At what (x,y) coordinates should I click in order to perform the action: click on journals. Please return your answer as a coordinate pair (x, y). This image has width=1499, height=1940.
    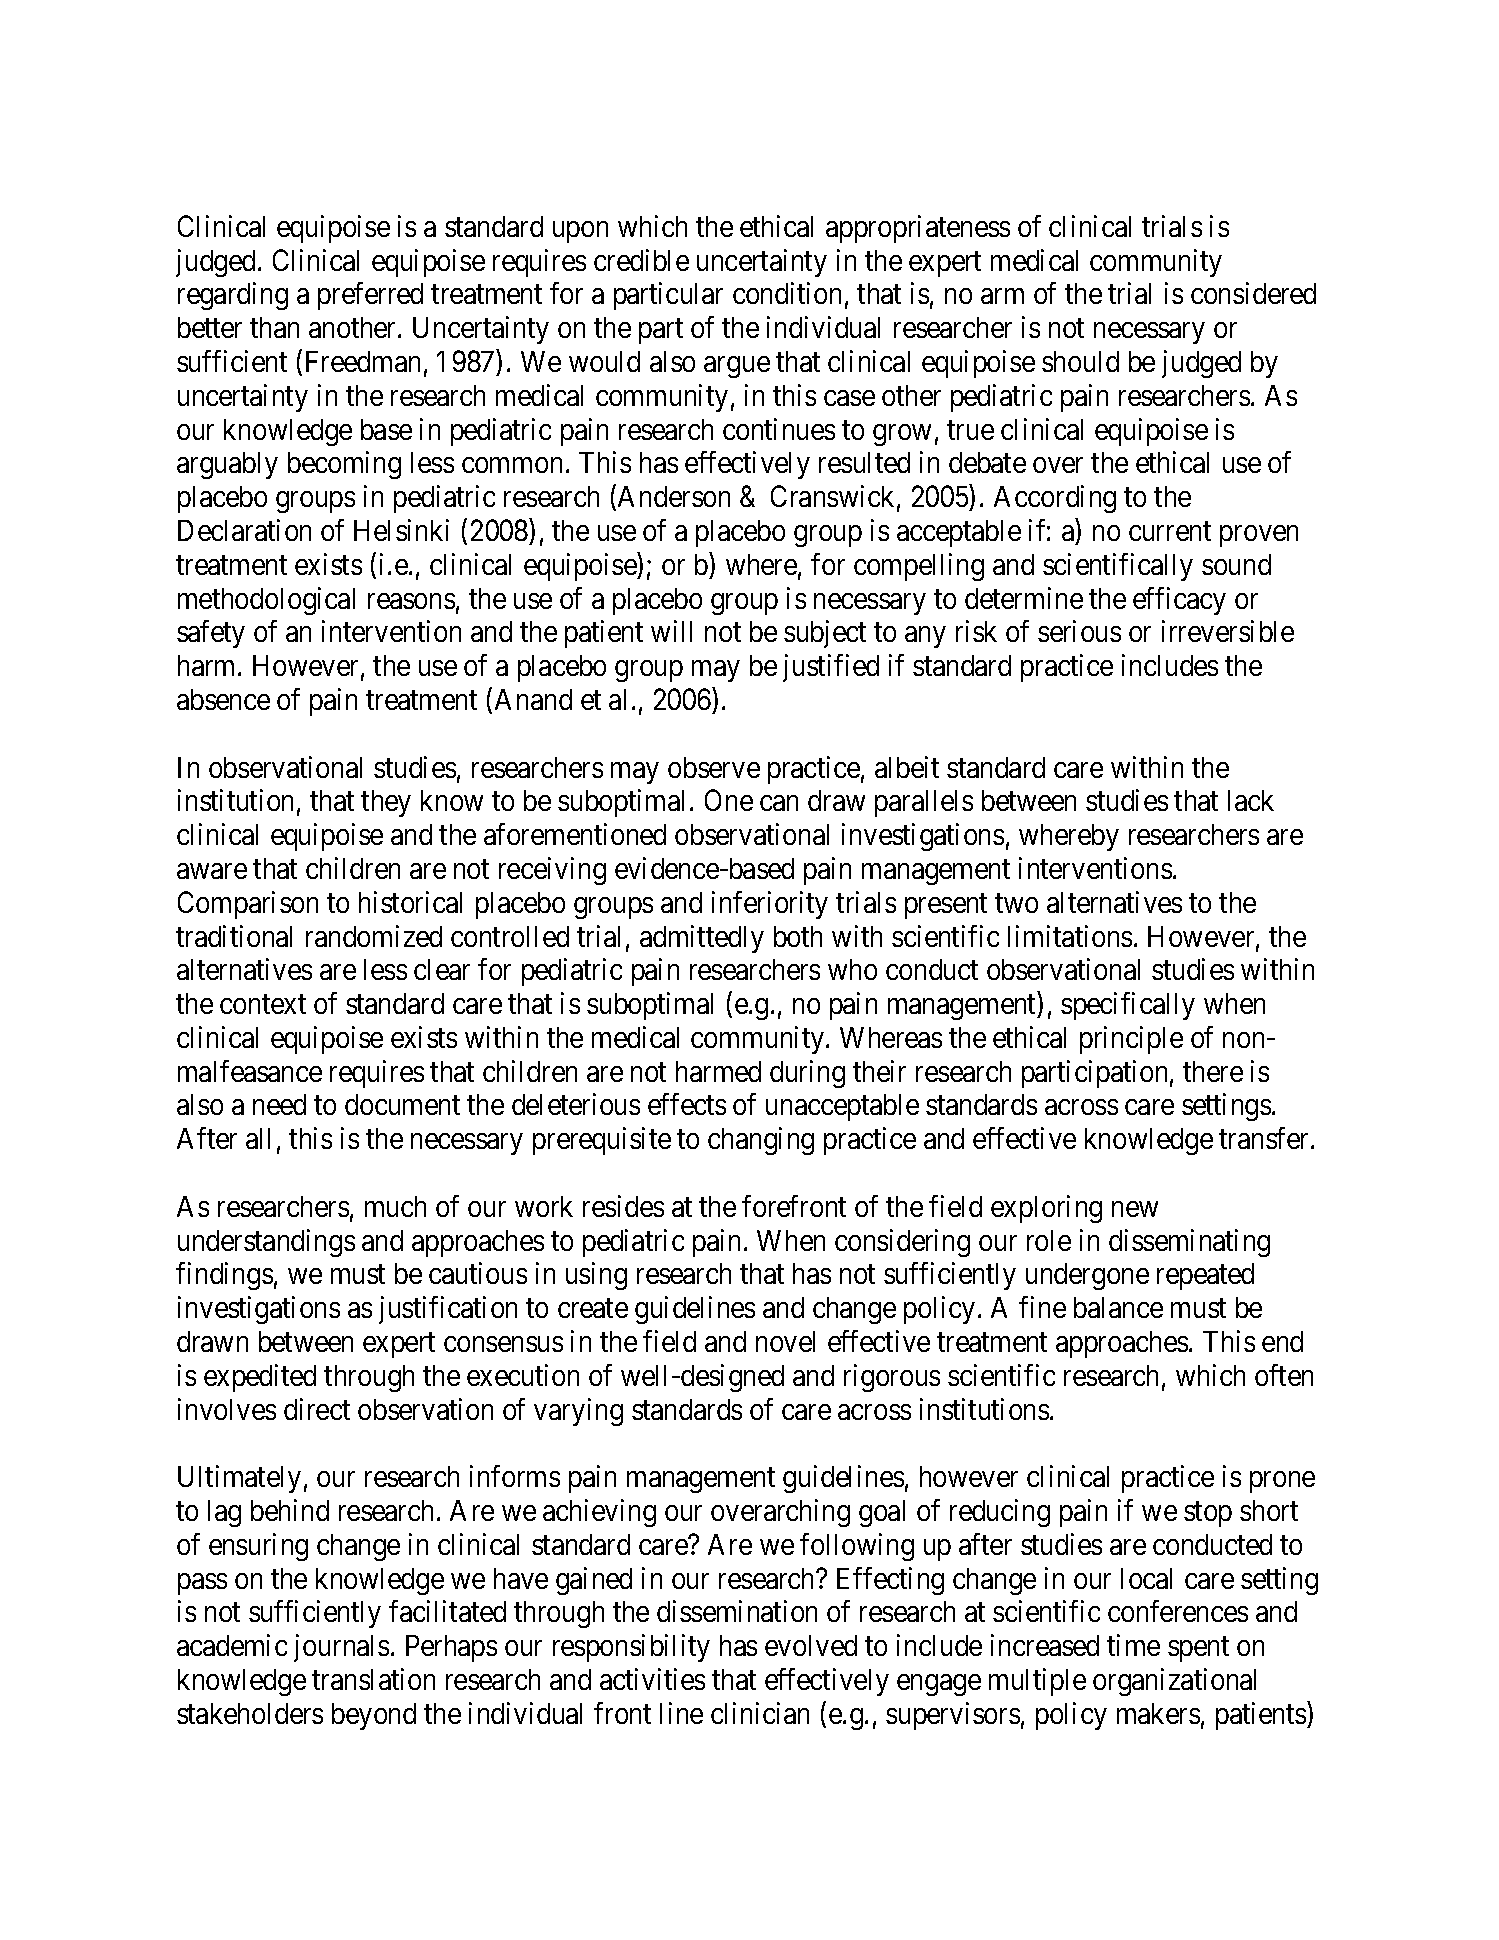
    Looking at the image, I should click on (341, 1648).
